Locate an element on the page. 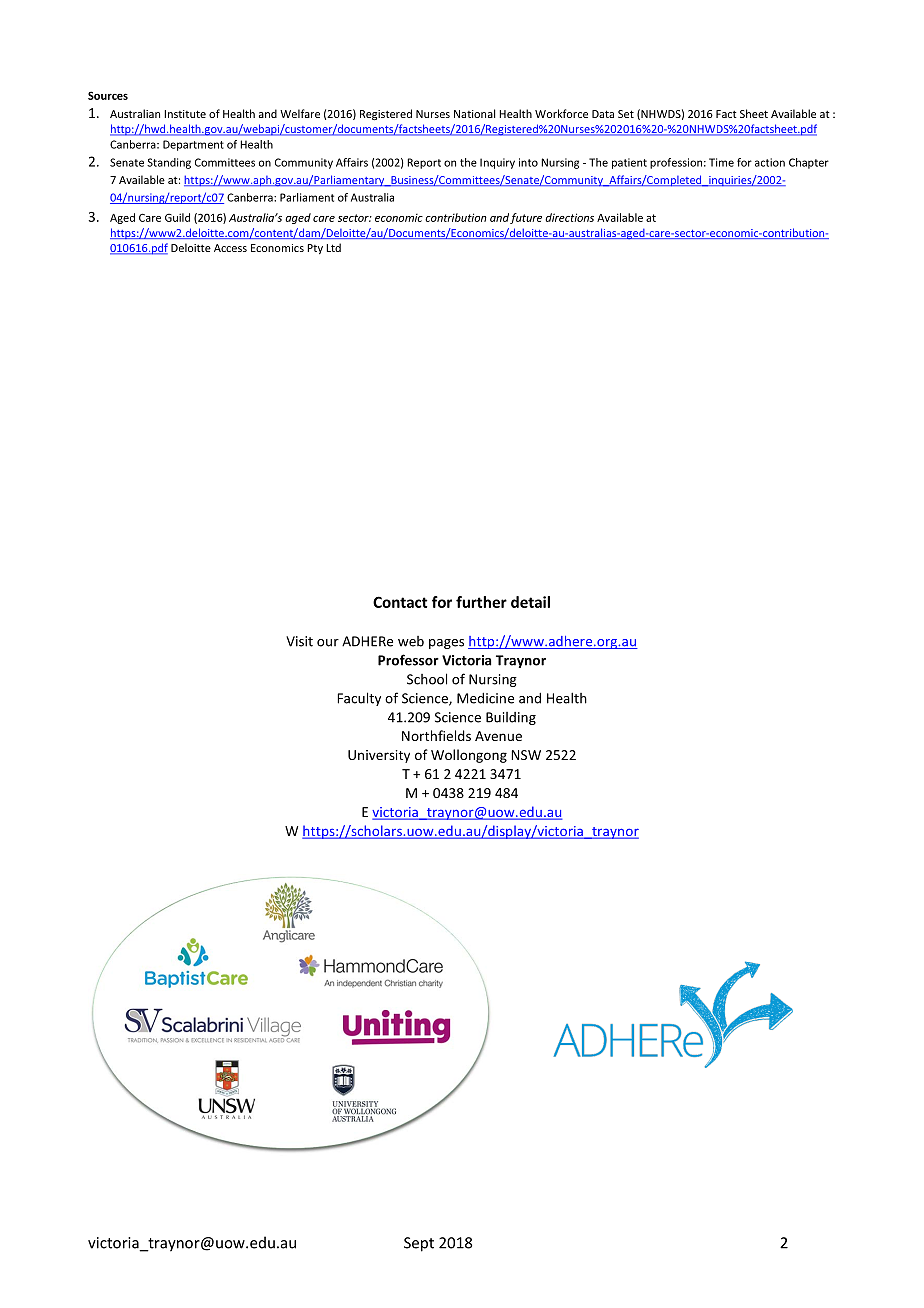 Image resolution: width=924 pixels, height=1308 pixels. NSW is located at coordinates (526, 755).
